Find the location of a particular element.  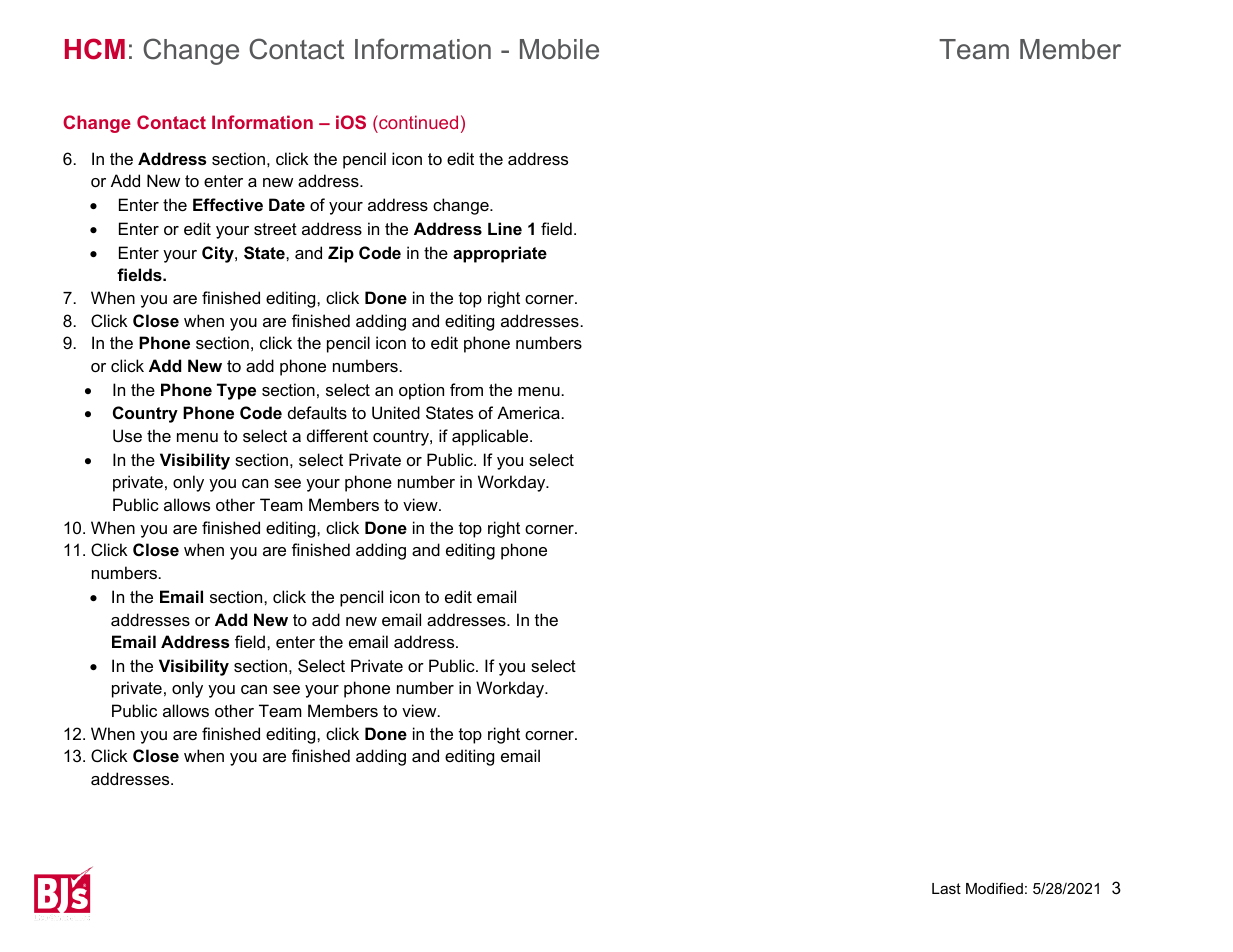

Mobile is located at coordinates (559, 49).
